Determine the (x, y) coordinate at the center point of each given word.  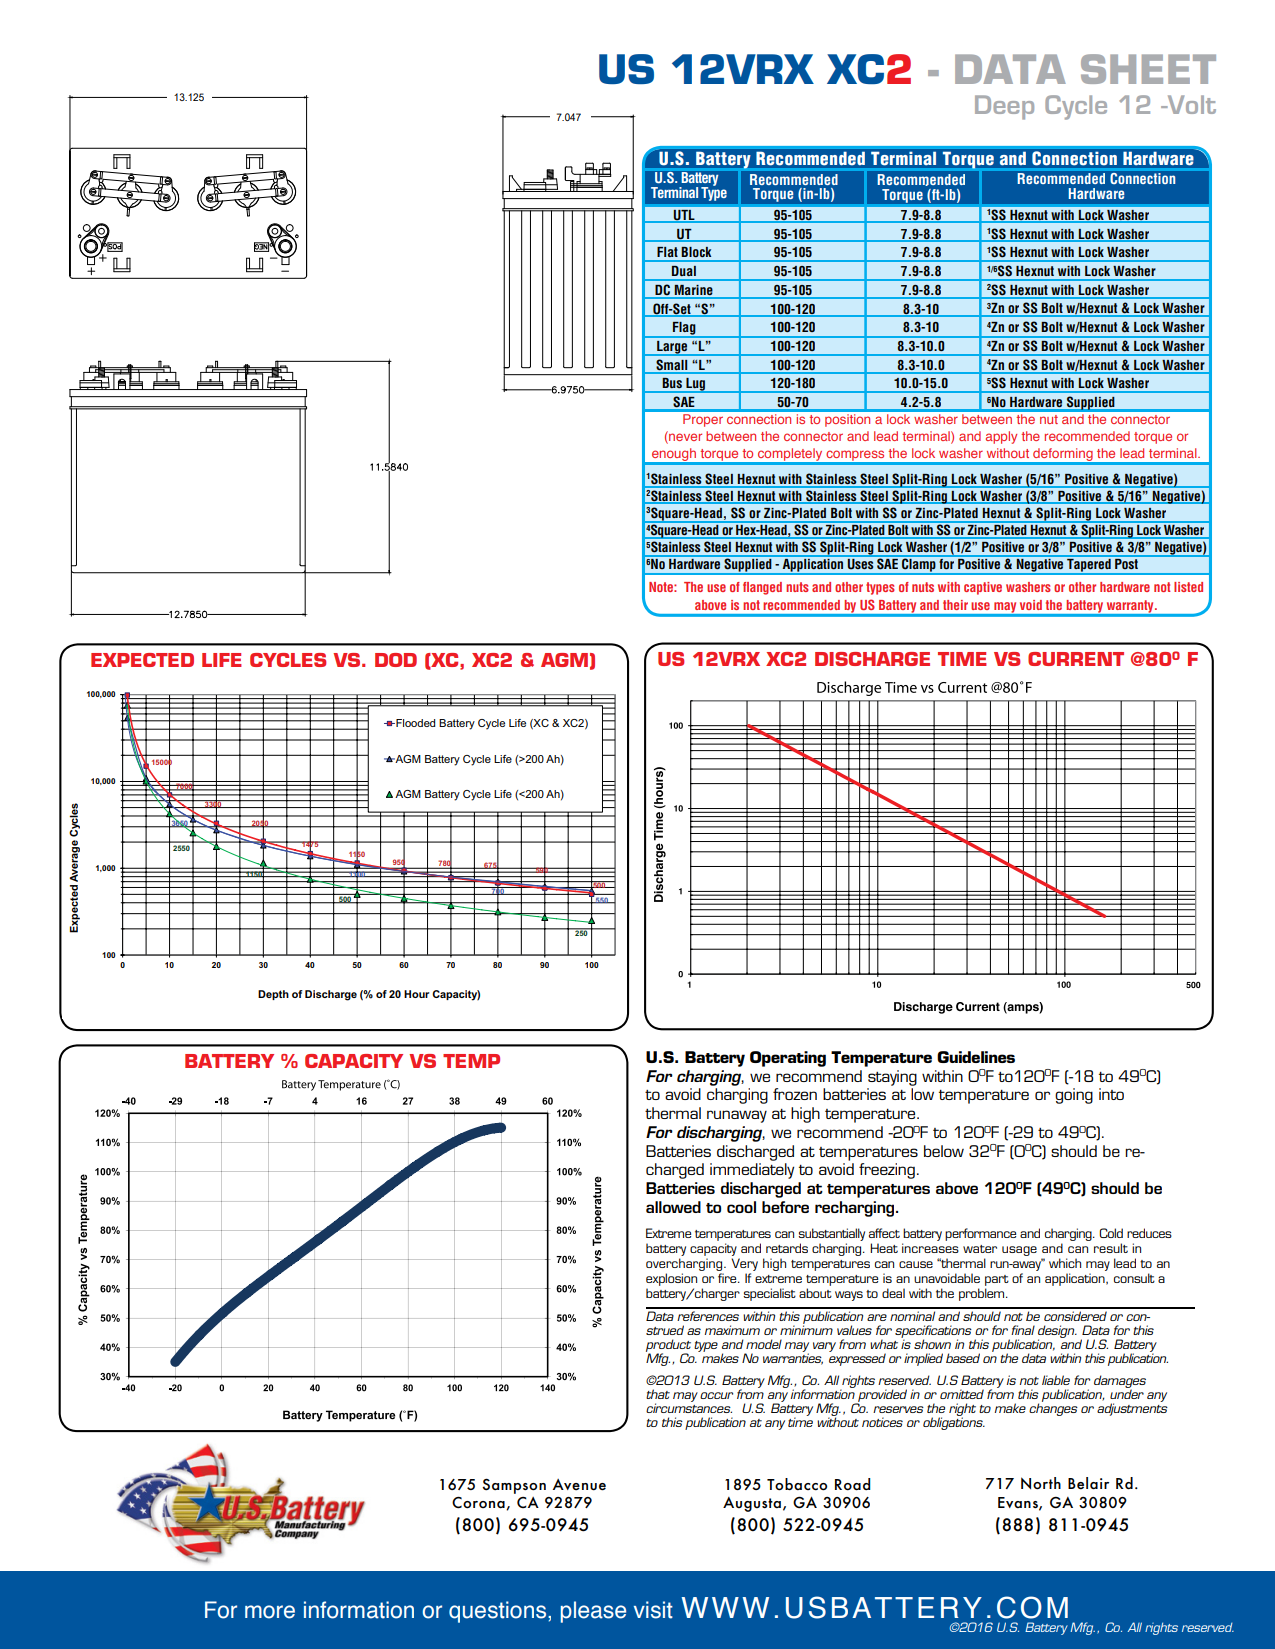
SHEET (1148, 69)
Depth (273, 995)
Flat (667, 252)
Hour (416, 994)
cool (741, 1207)
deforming (1063, 456)
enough (674, 456)
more (270, 1612)
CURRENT (1076, 659)
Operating (788, 1059)
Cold (1111, 1233)
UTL (684, 215)
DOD (396, 660)
